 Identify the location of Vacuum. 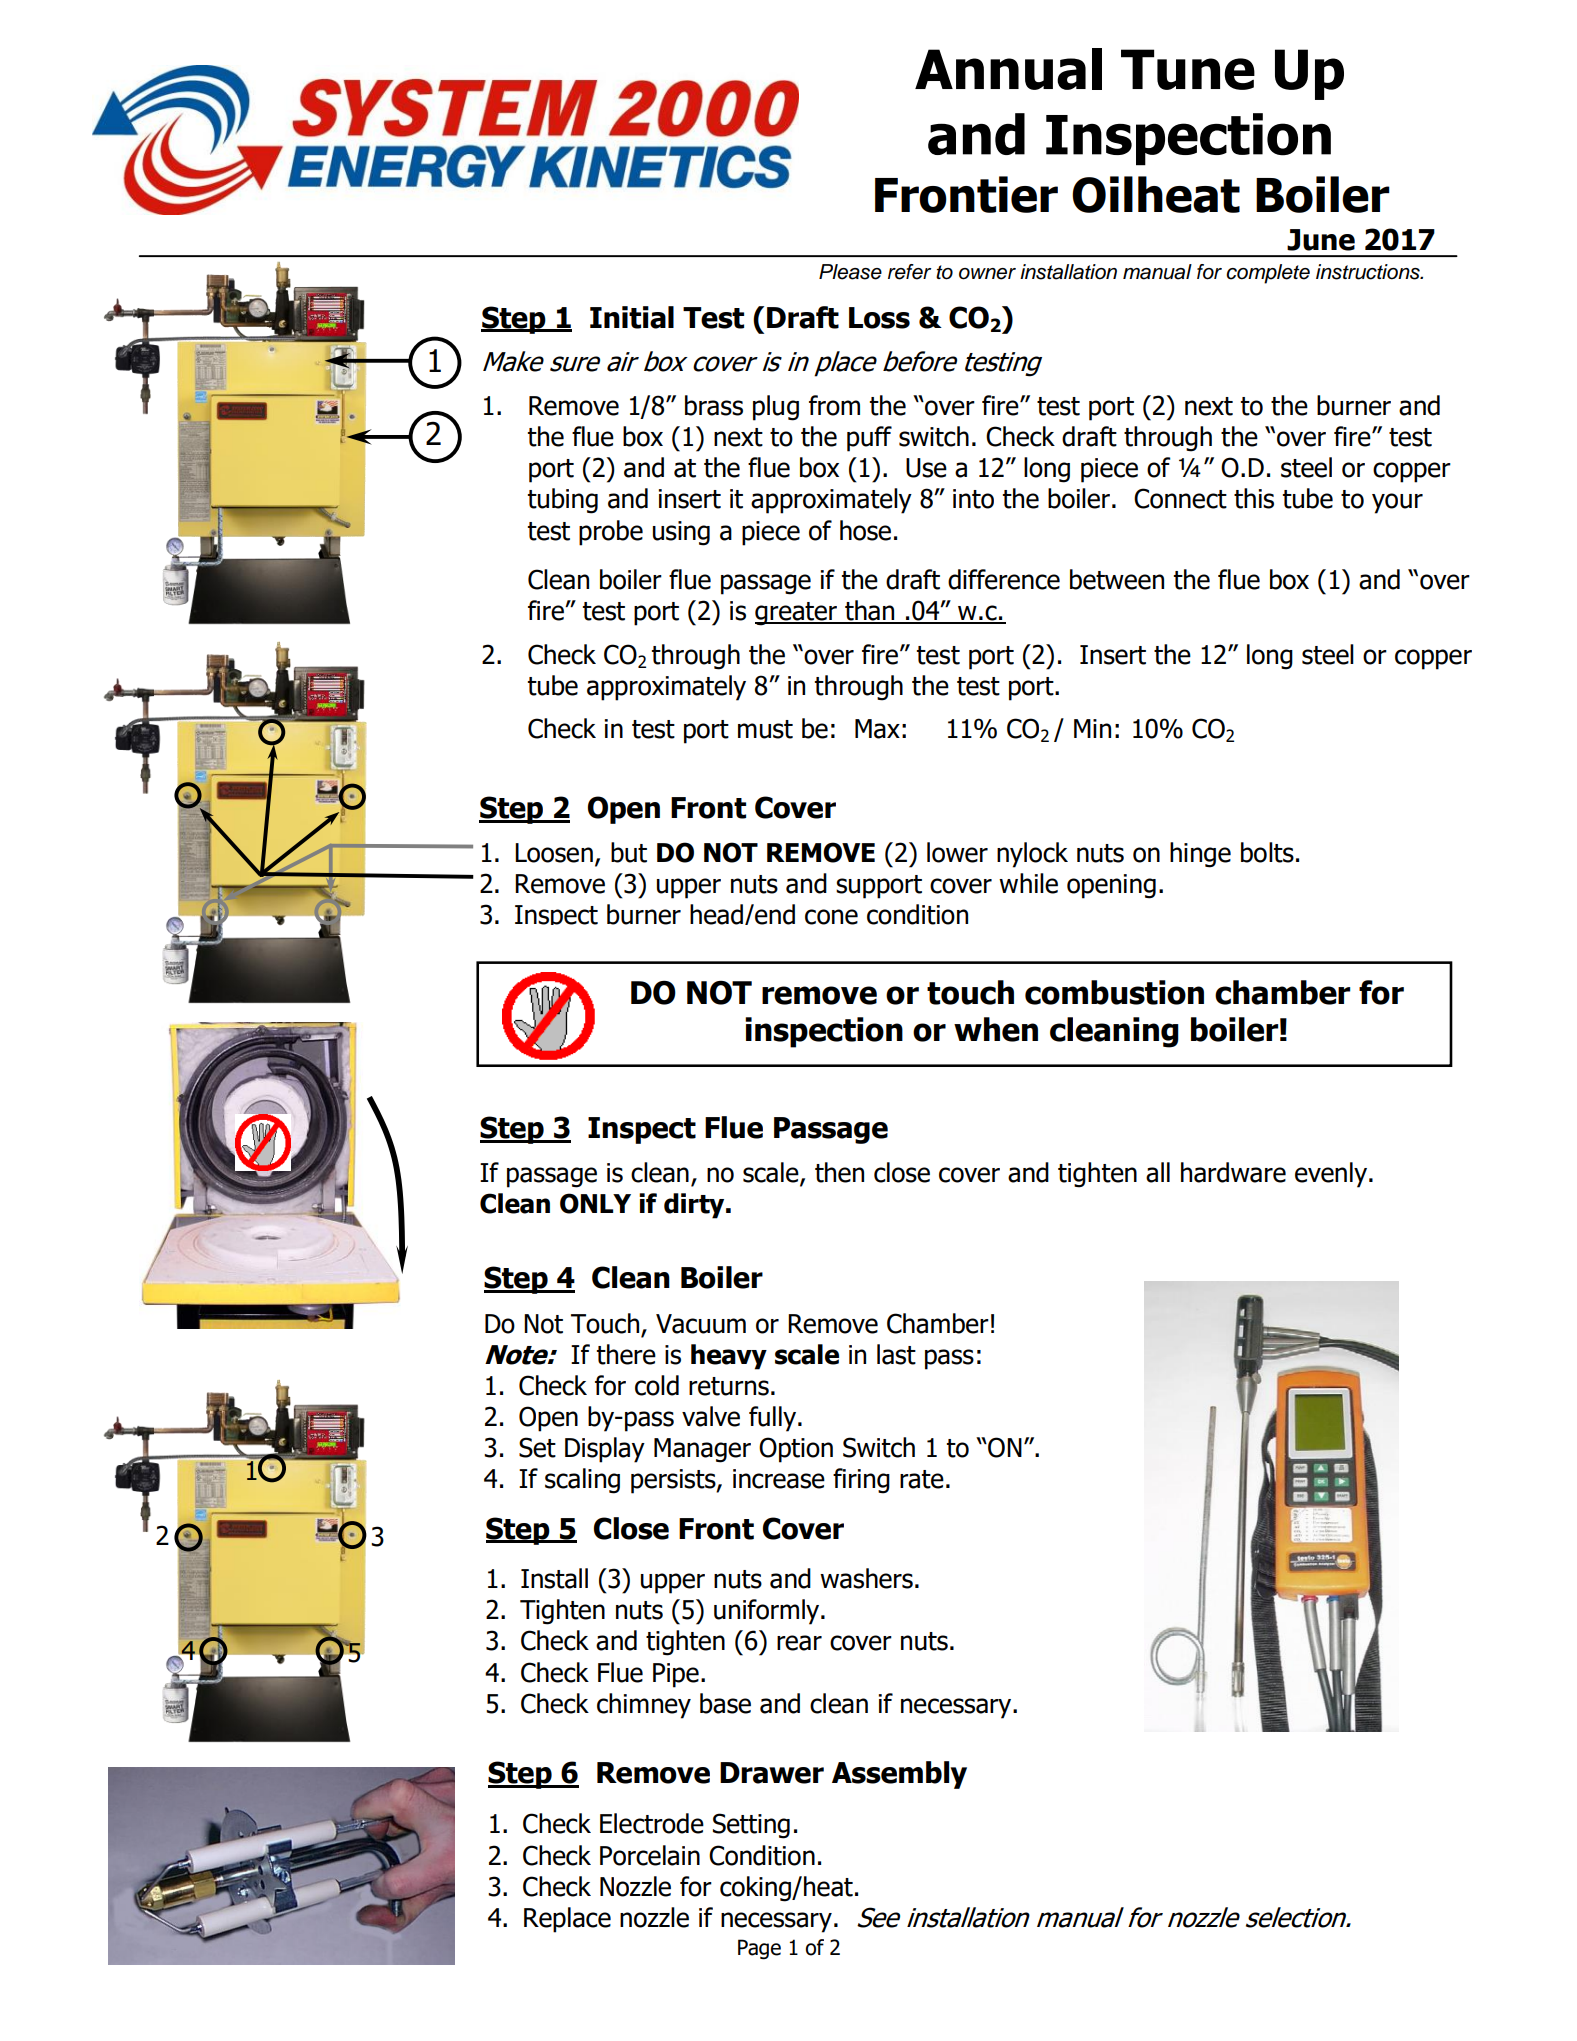
(701, 1324).
